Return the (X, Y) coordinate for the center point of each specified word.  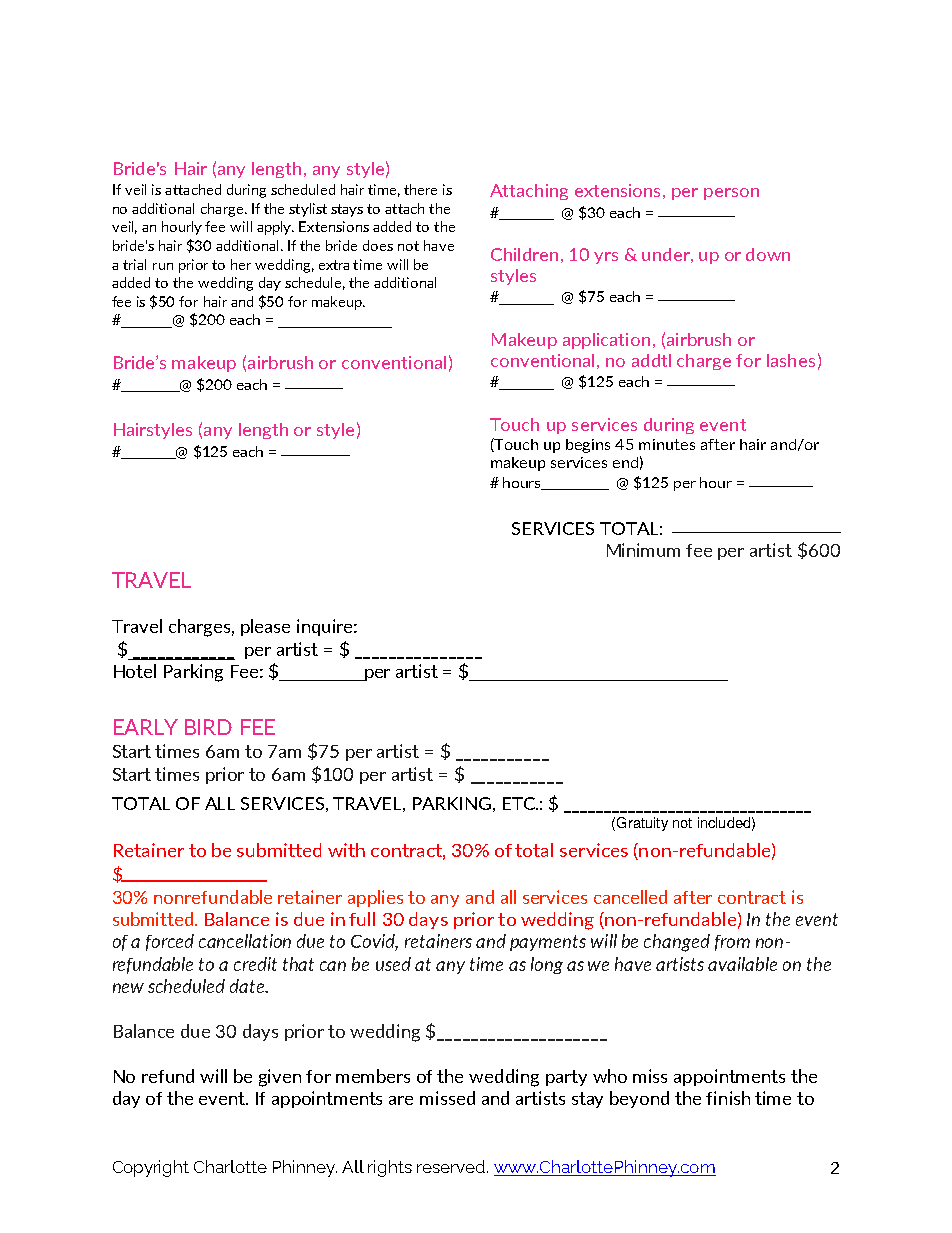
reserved (452, 1166)
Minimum (643, 550)
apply (275, 228)
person (731, 194)
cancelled (630, 897)
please (265, 627)
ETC (520, 803)
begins (588, 446)
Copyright (151, 1168)
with (346, 850)
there (420, 189)
